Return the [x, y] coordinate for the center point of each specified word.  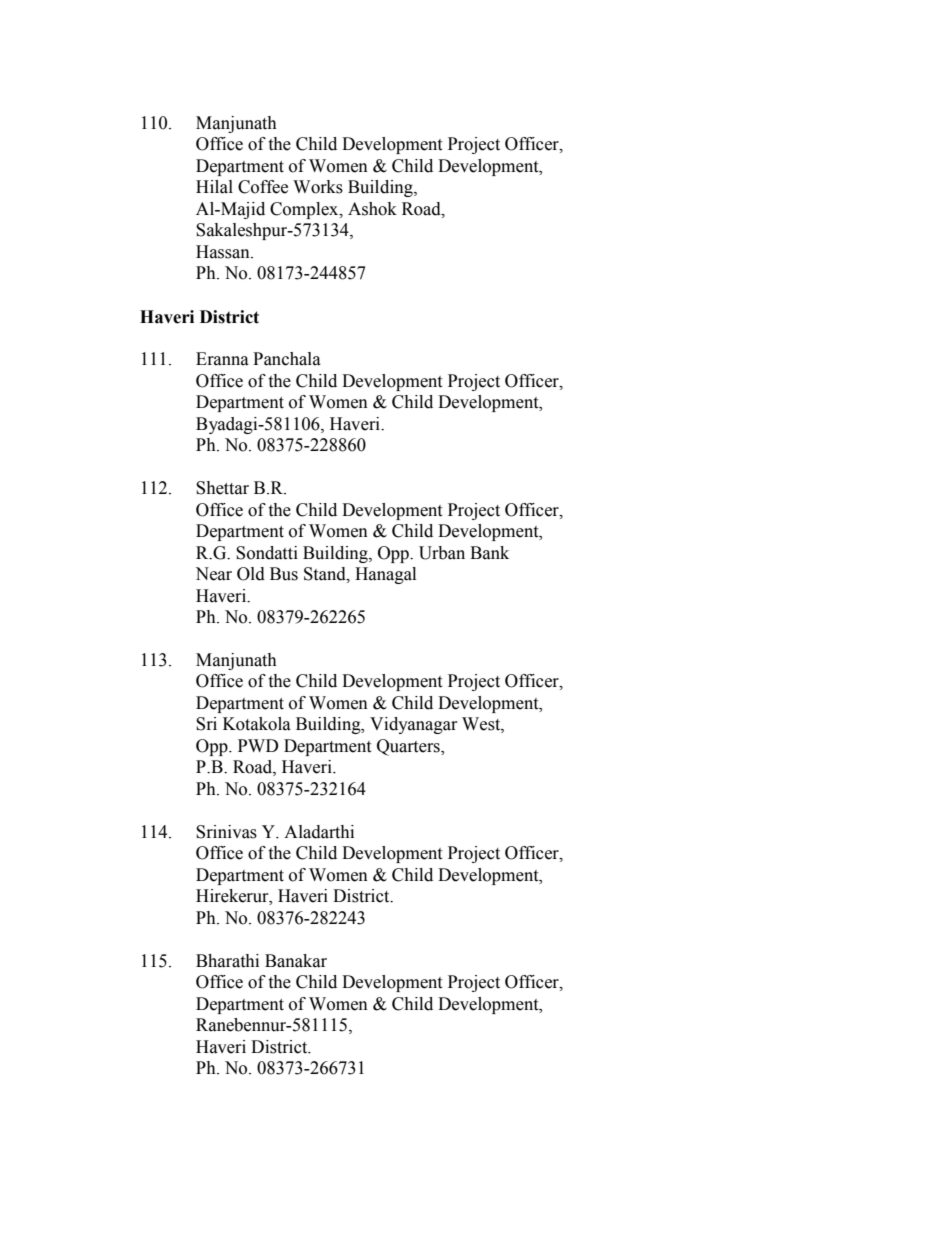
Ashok [372, 209]
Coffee [263, 187]
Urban [442, 553]
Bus [284, 574]
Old [251, 574]
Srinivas [226, 832]
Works [318, 187]
